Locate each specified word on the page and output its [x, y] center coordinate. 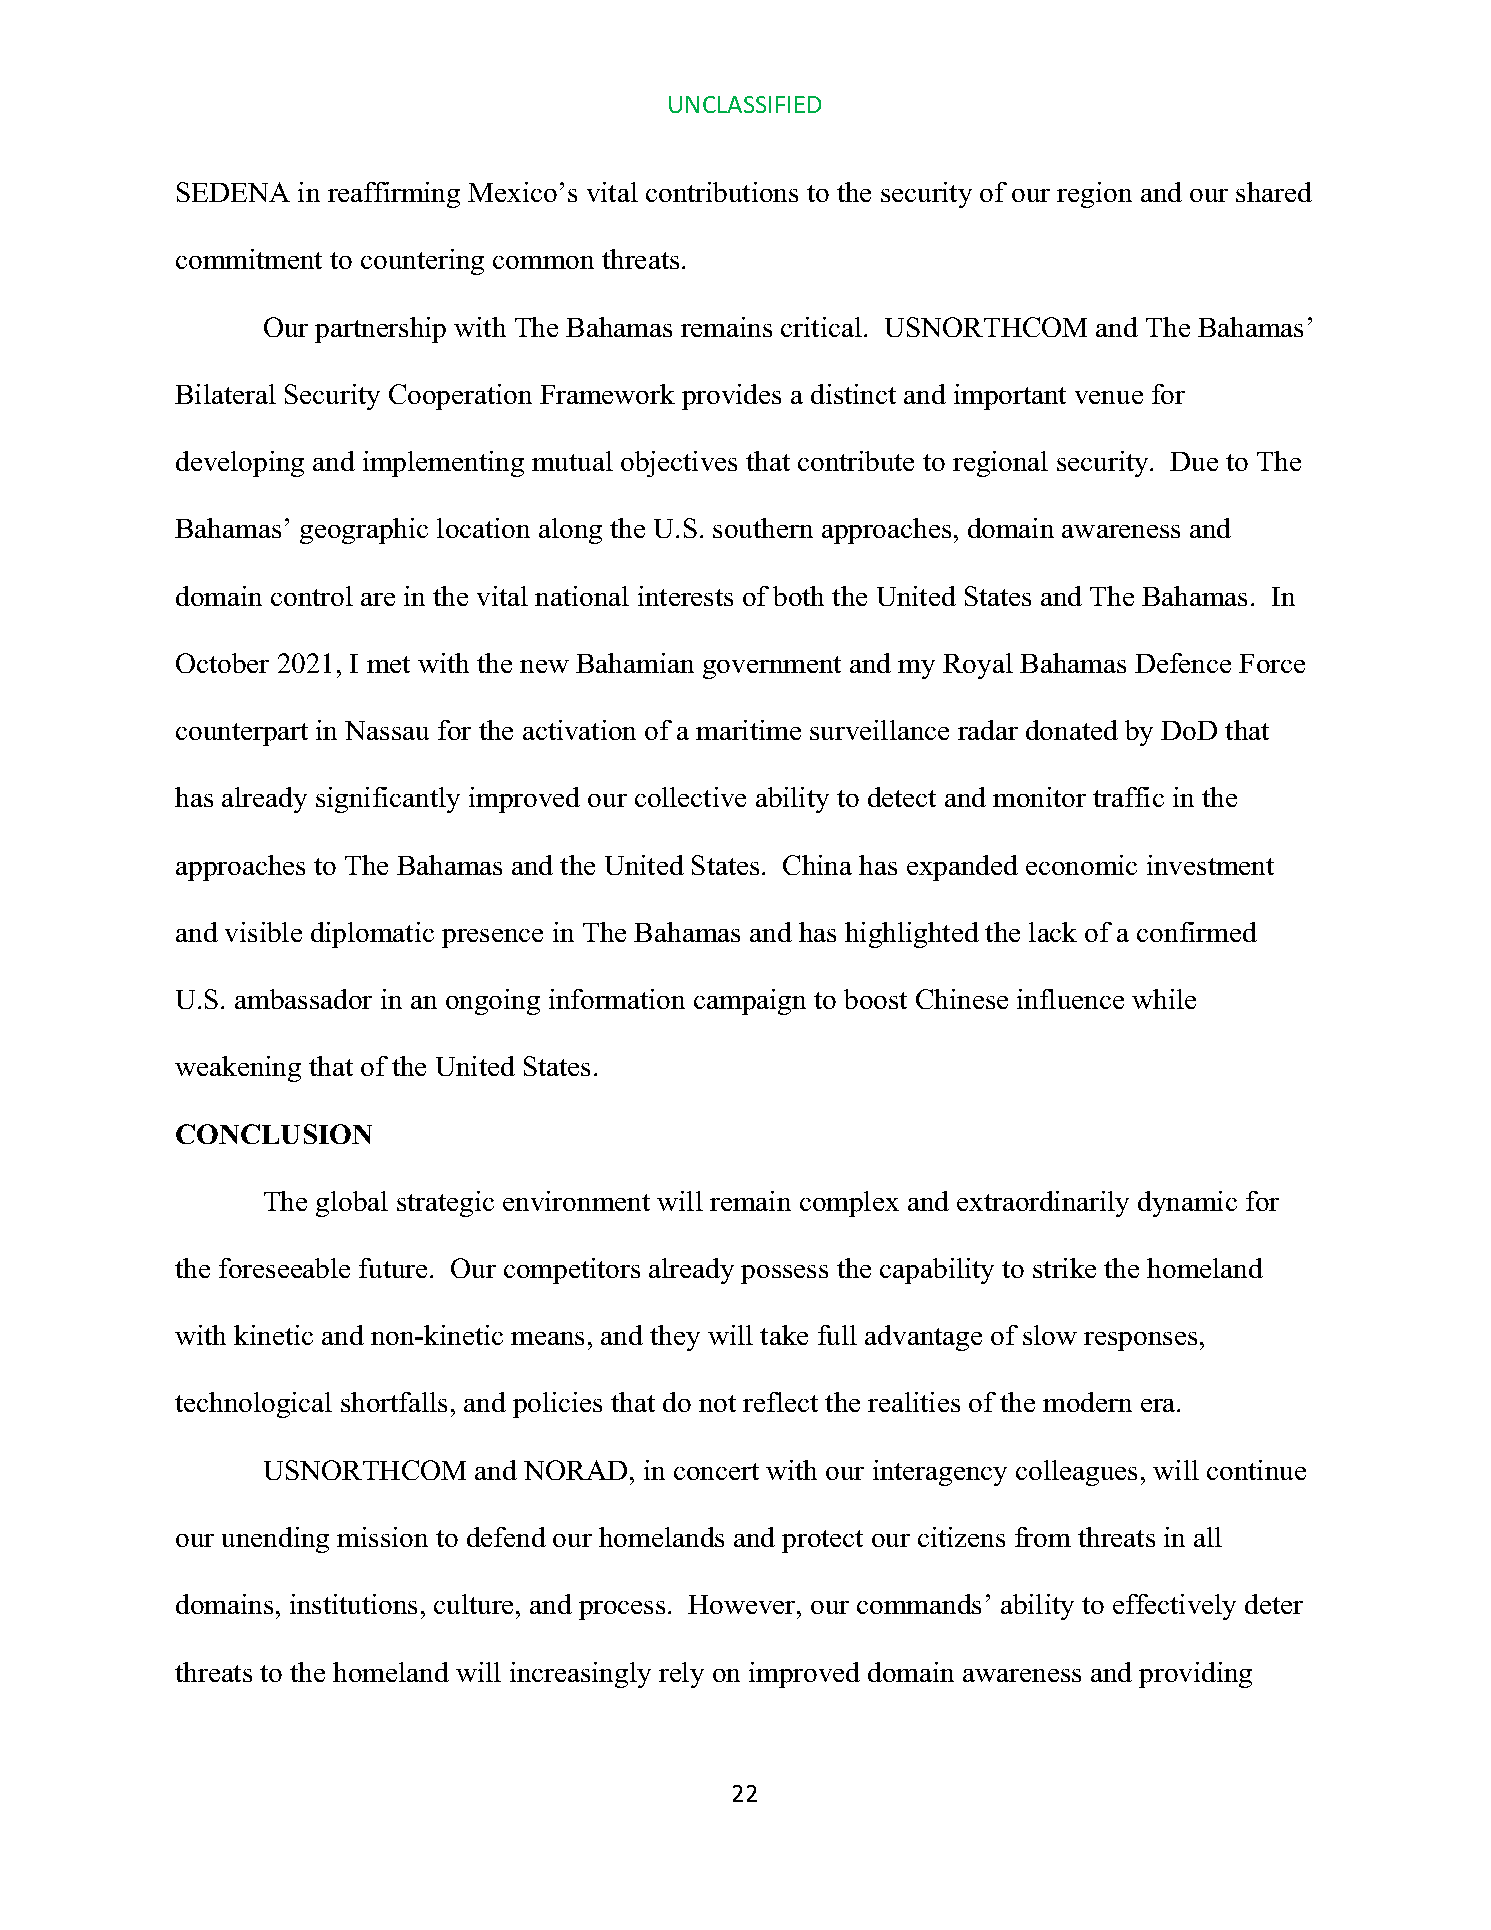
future [393, 1268]
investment [1210, 865]
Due [1194, 461]
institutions [353, 1604]
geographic [364, 531]
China [817, 865]
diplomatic [372, 935]
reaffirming [394, 195]
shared [1274, 192]
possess [784, 1274]
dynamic [1187, 1204]
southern [763, 528]
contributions [722, 192]
